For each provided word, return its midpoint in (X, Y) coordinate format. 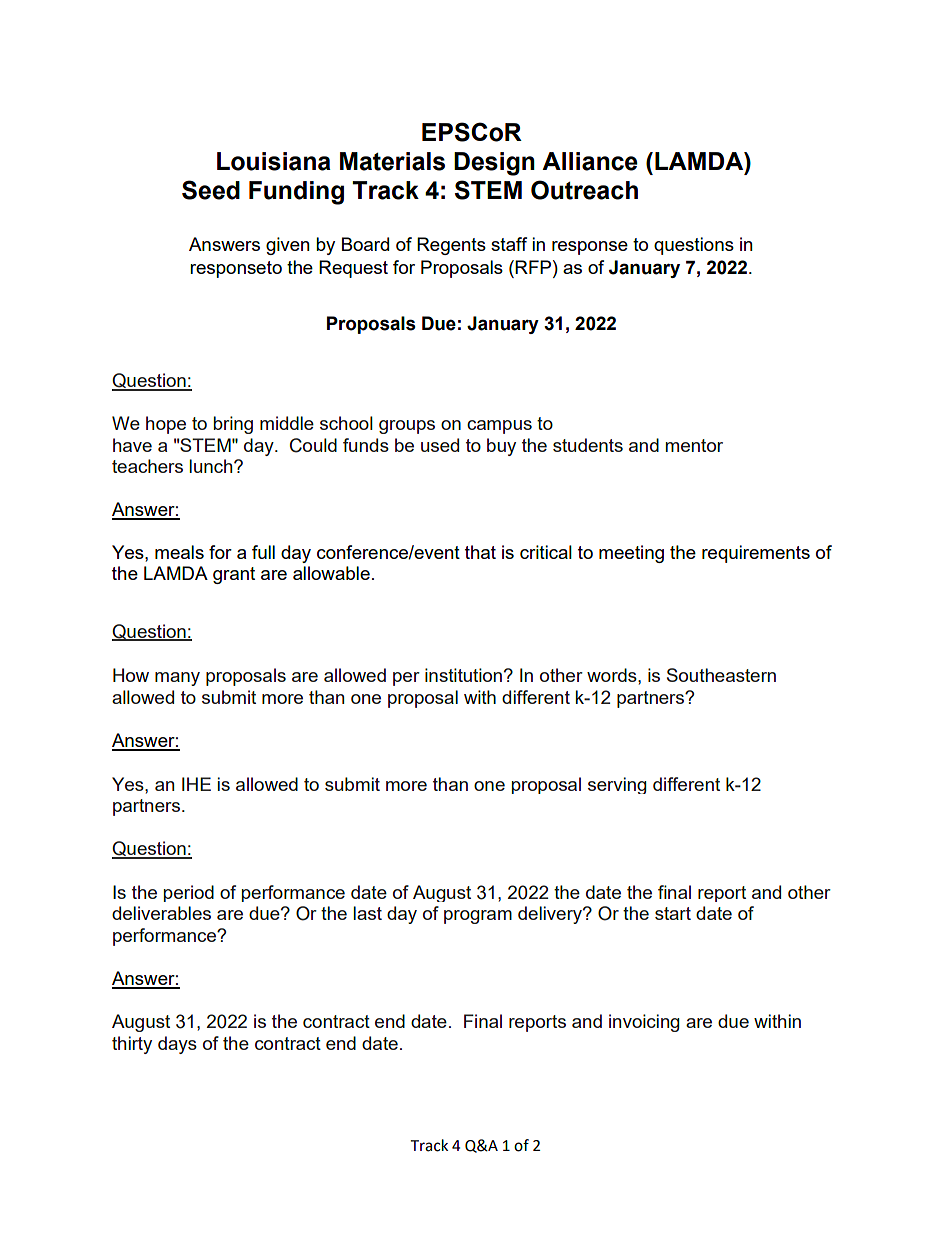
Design (494, 164)
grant (234, 575)
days (177, 1045)
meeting (631, 554)
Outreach (584, 190)
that (480, 552)
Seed (211, 190)
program (478, 917)
